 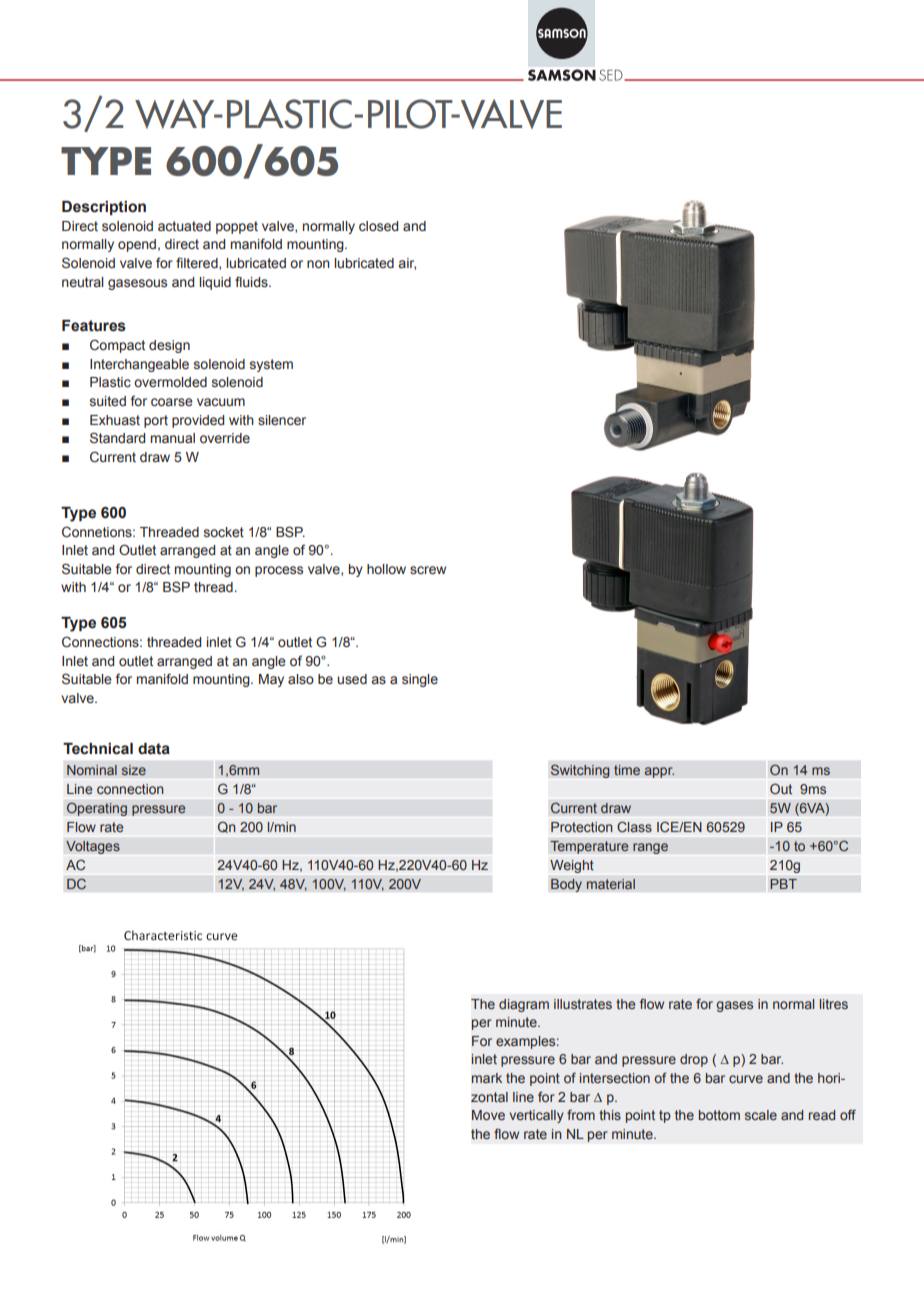 I want to click on Move, so click(x=488, y=1115).
